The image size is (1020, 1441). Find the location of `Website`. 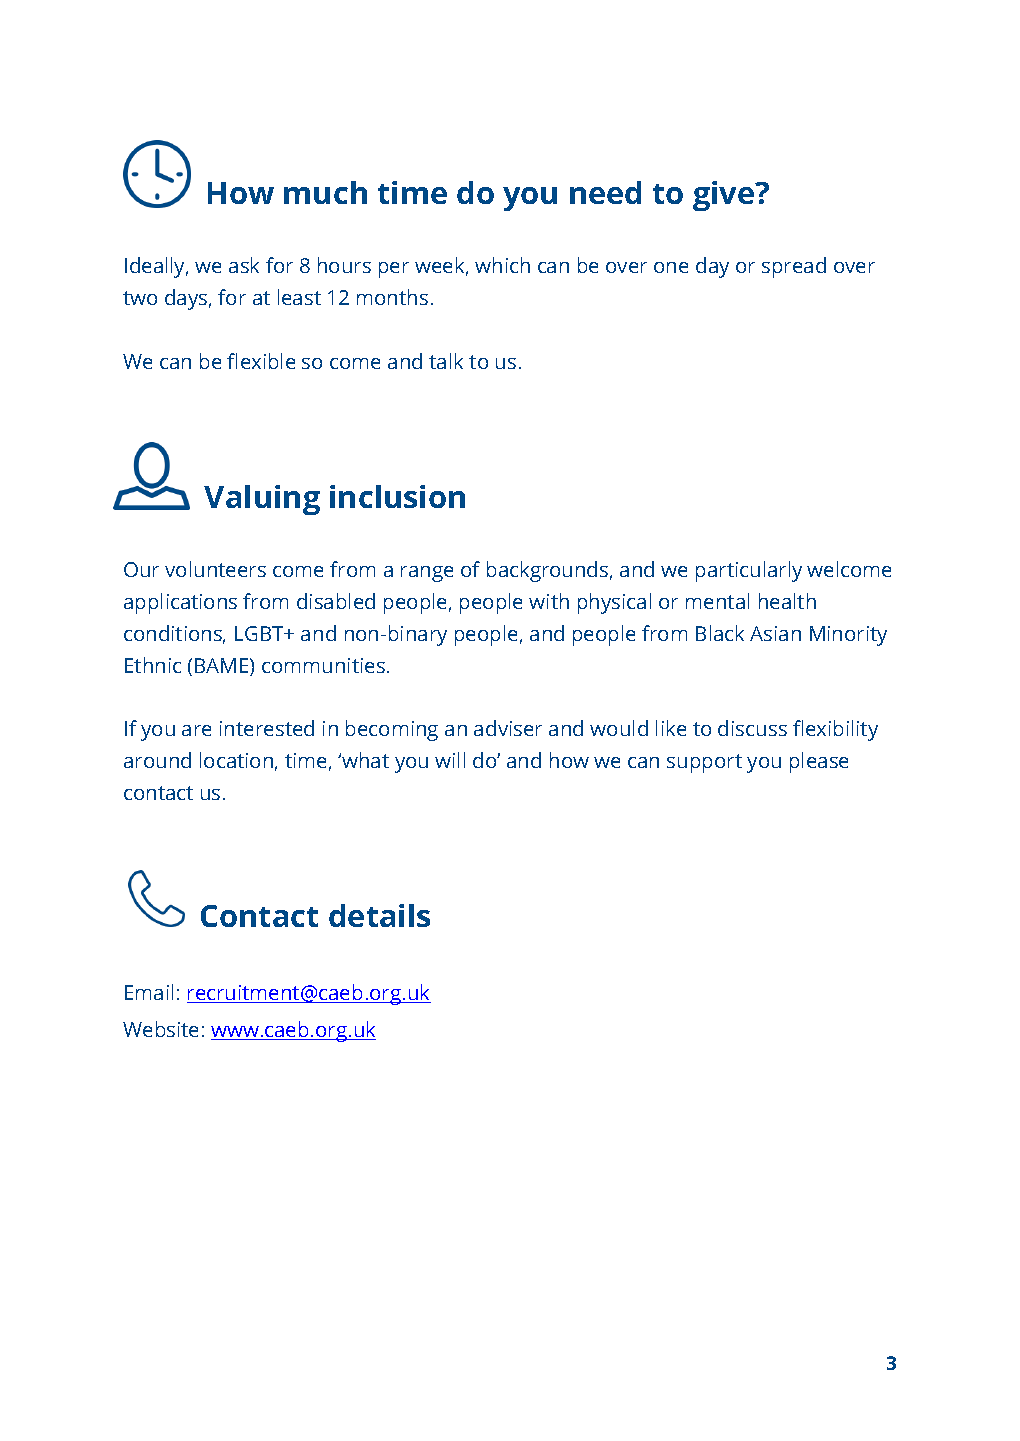

Website is located at coordinates (160, 1029).
